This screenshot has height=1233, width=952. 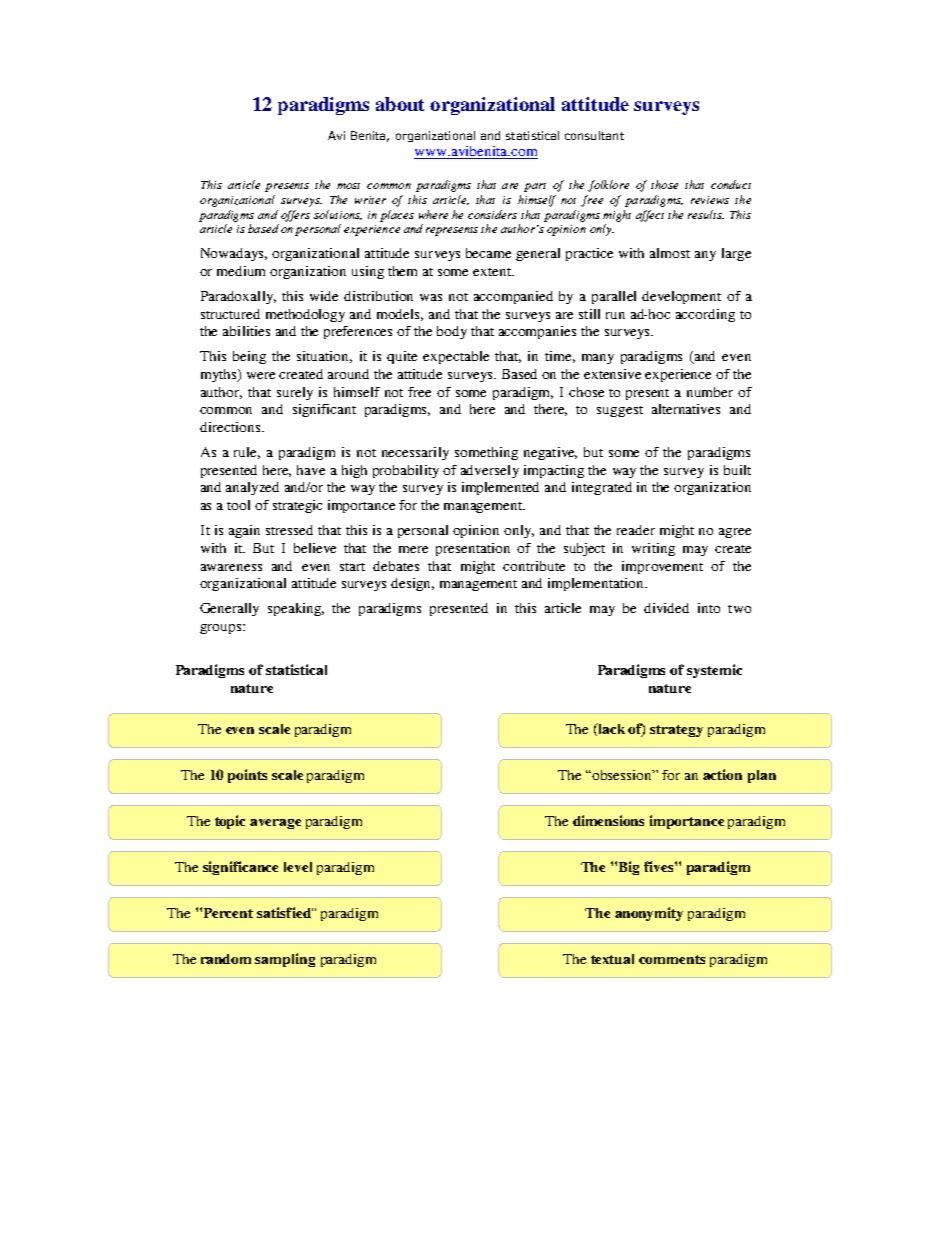 What do you see at coordinates (289, 530) in the screenshot?
I see `stressed` at bounding box center [289, 530].
